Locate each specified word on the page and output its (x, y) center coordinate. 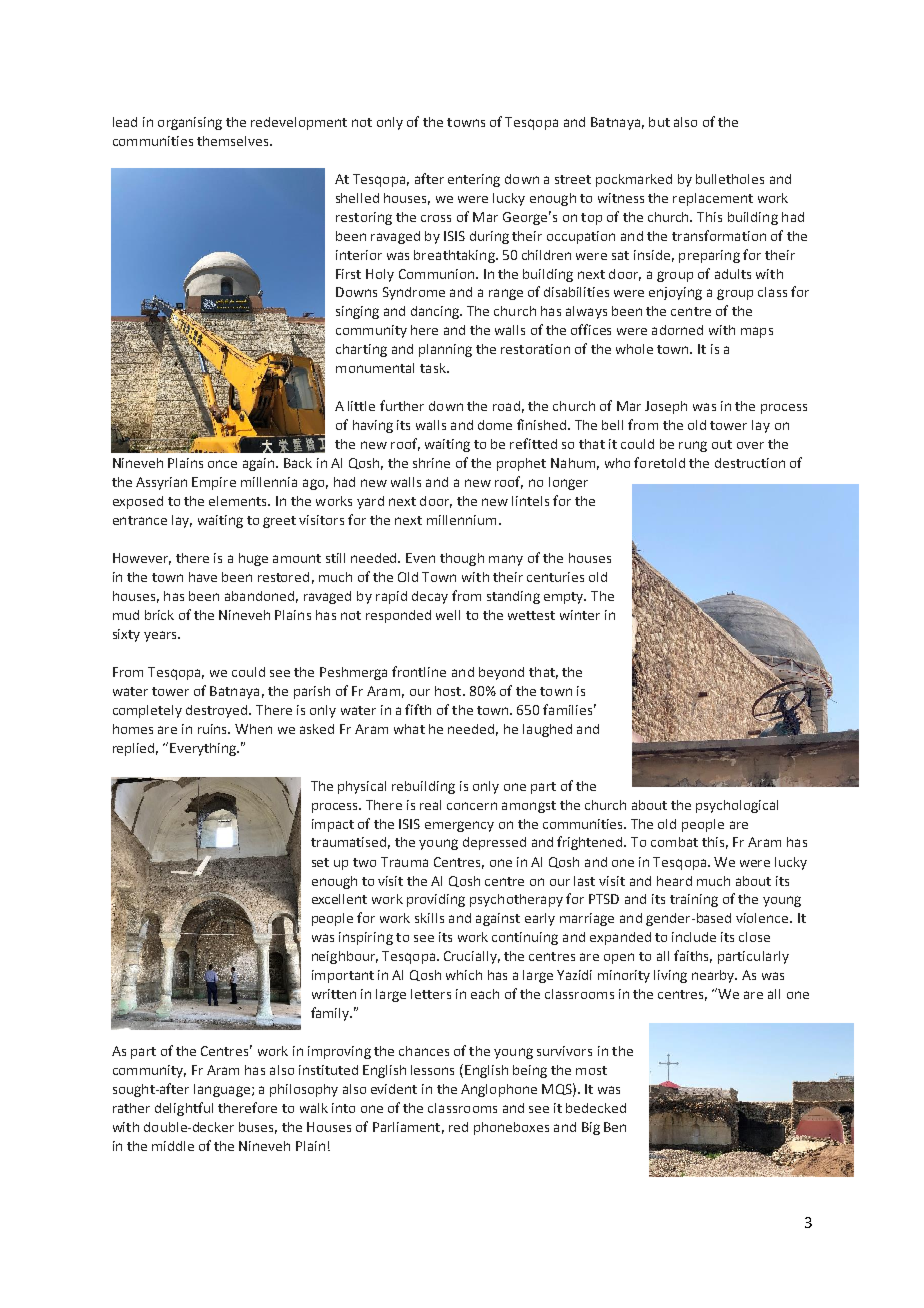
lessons (432, 1070)
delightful (184, 1109)
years (161, 636)
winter (580, 615)
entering (474, 180)
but (659, 122)
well (448, 615)
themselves (234, 141)
